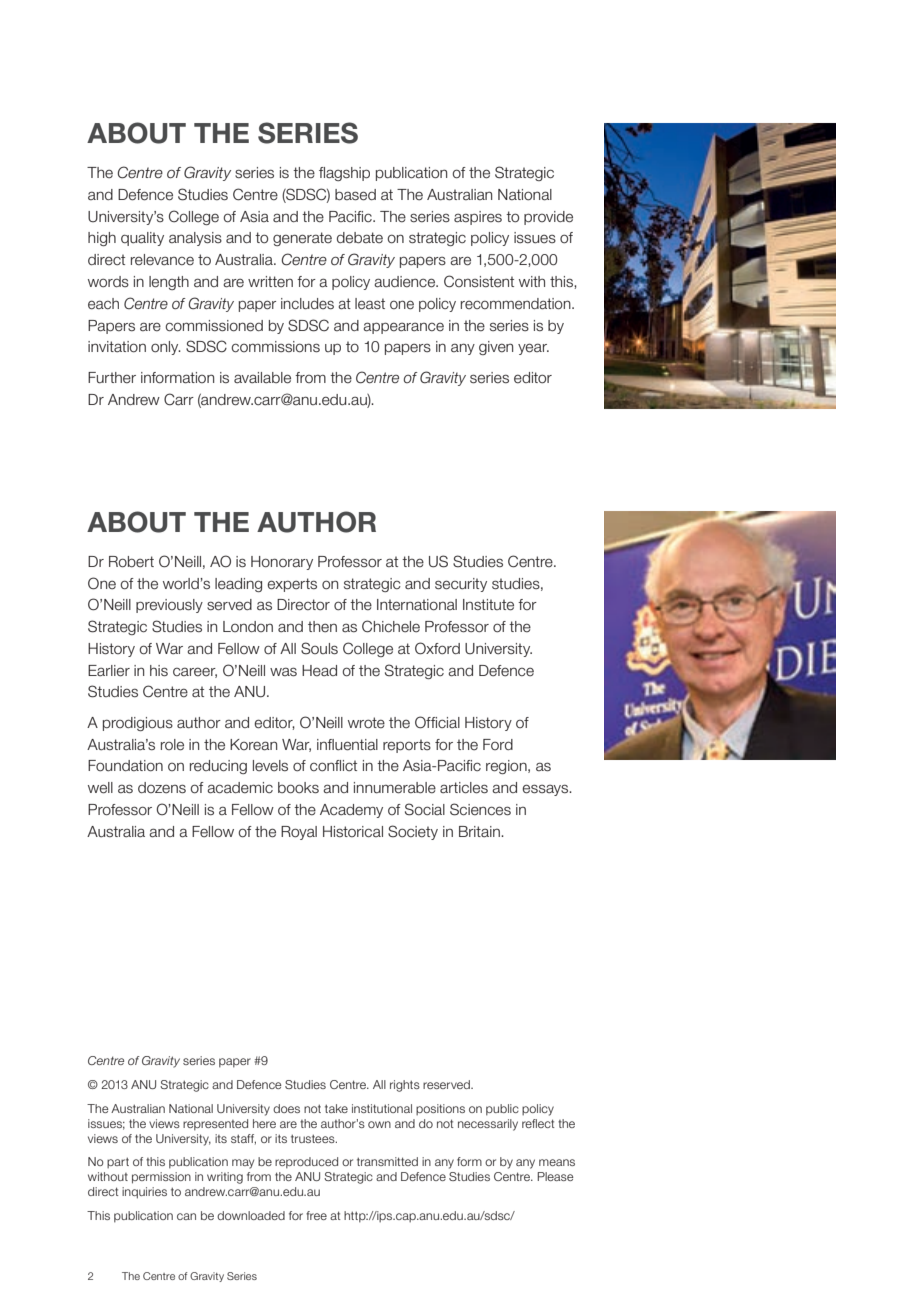  Describe the element at coordinates (478, 218) in the page. I see `aspires` at that location.
